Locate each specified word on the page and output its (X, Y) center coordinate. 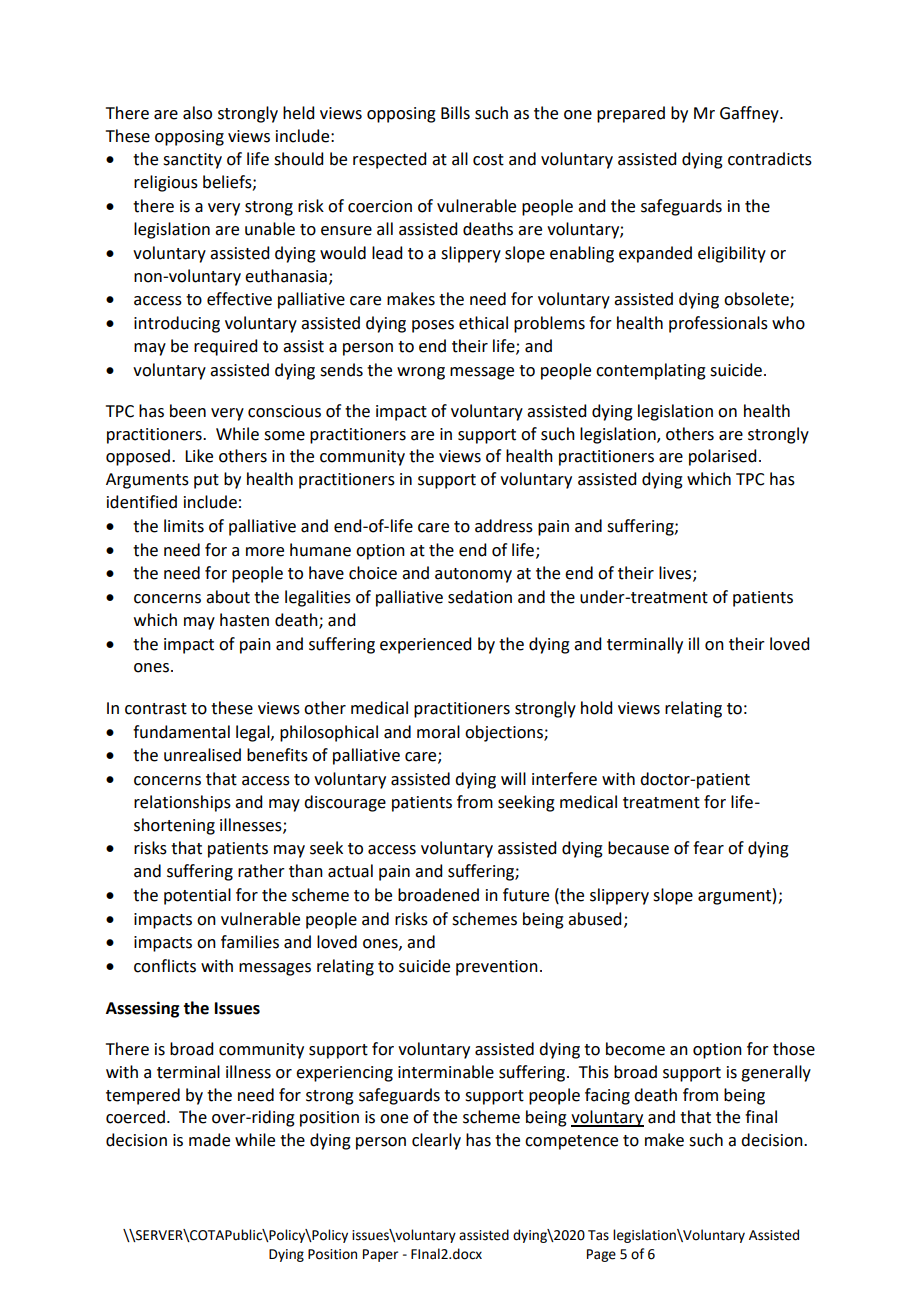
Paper (380, 1255)
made (209, 1140)
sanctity (192, 161)
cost (488, 160)
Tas (598, 1235)
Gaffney (750, 114)
